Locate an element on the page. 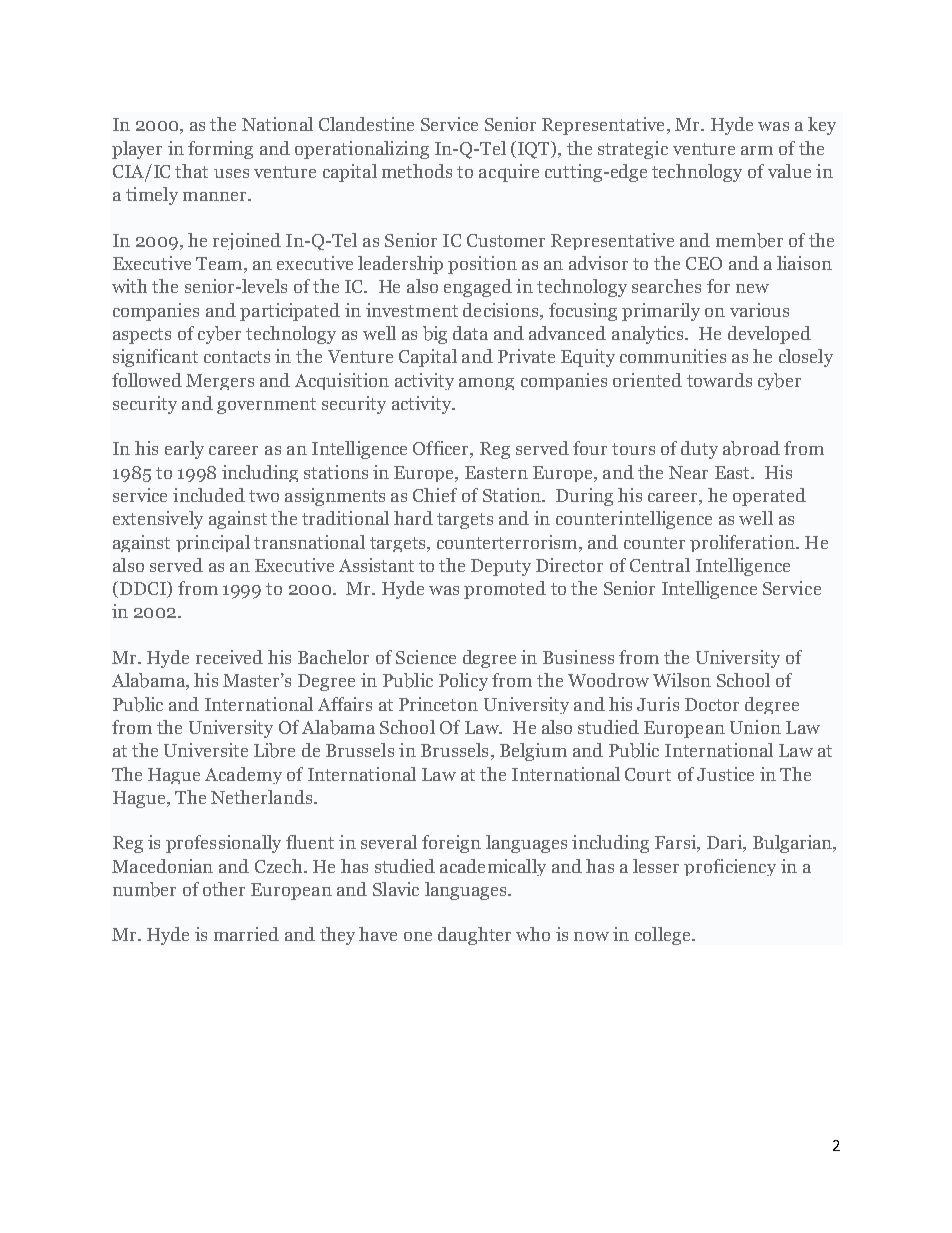  arm is located at coordinates (757, 150).
